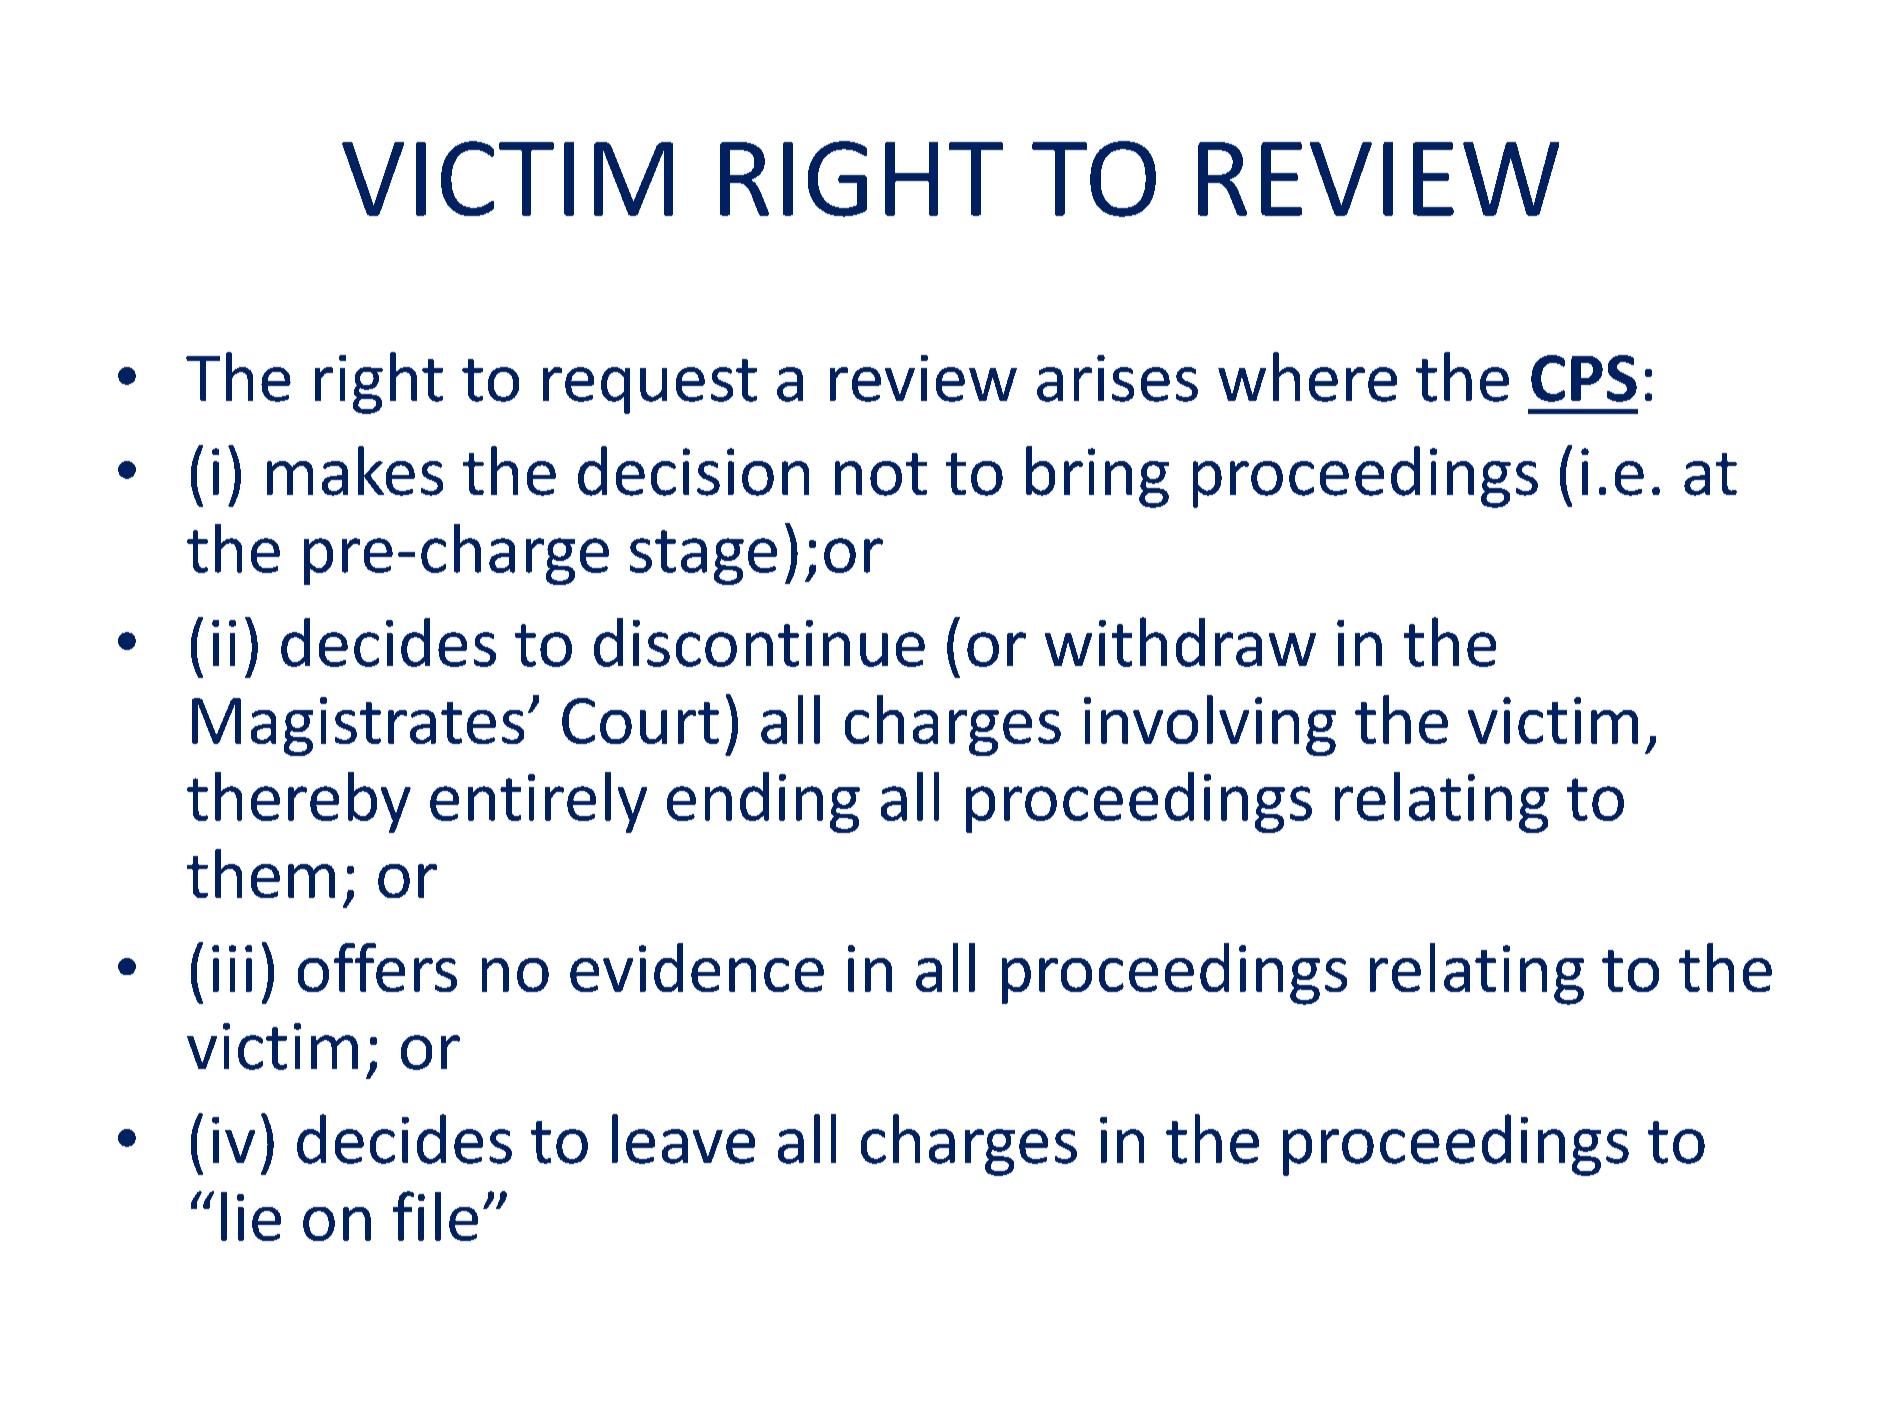 The height and width of the screenshot is (1427, 1903). I want to click on leave, so click(683, 1139).
